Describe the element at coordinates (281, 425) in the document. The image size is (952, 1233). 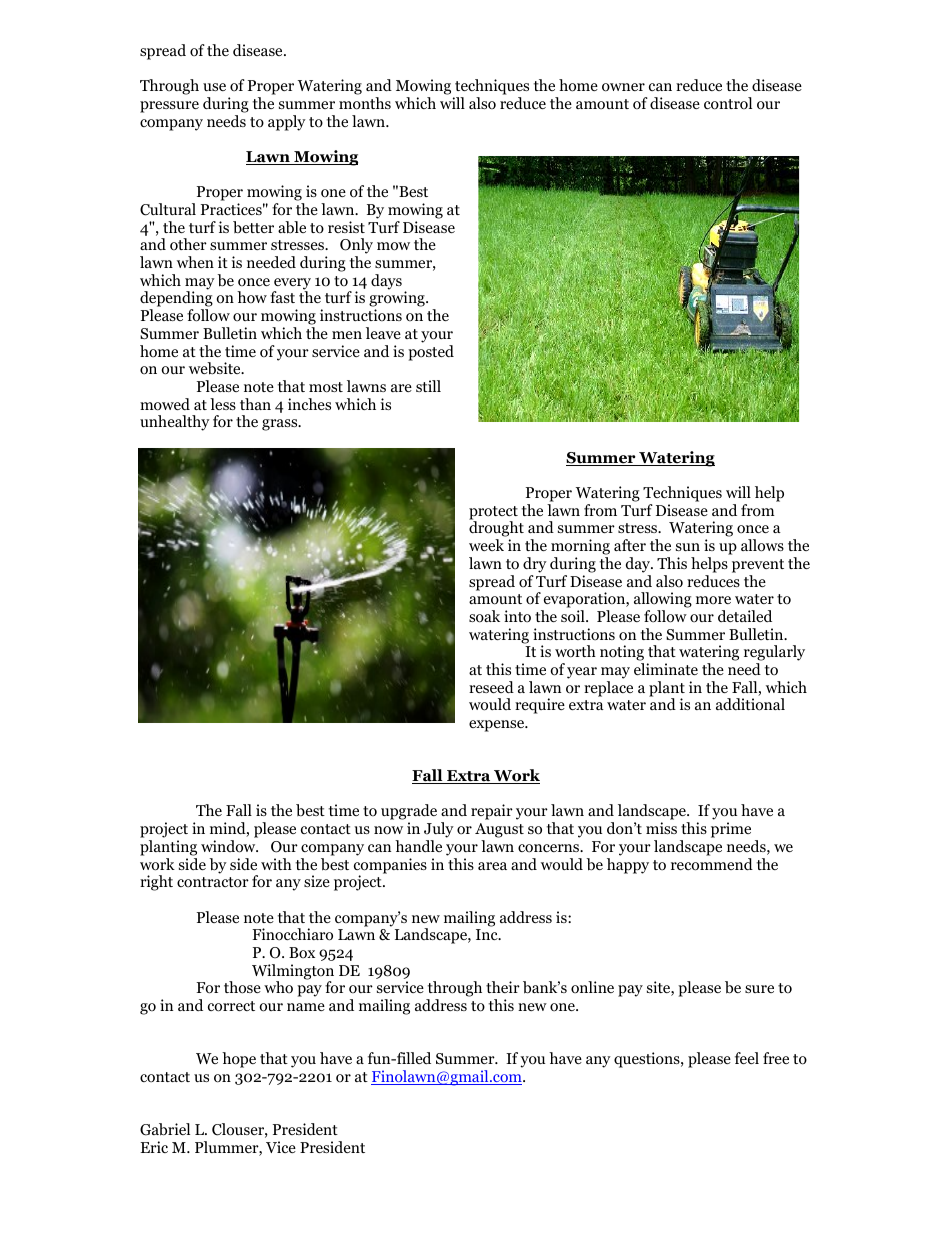
I see `grass` at that location.
